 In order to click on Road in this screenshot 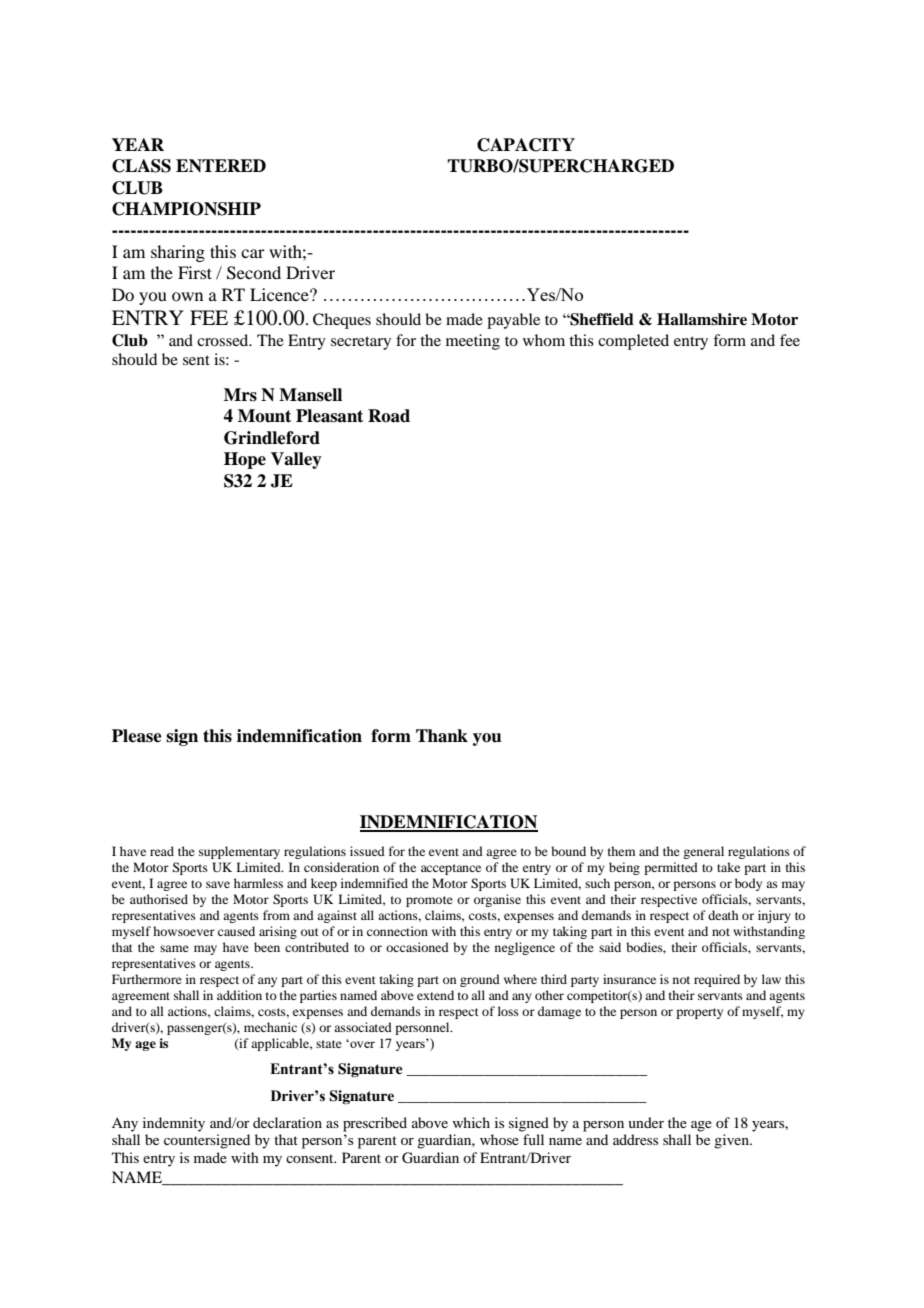, I will do `click(389, 416)`.
